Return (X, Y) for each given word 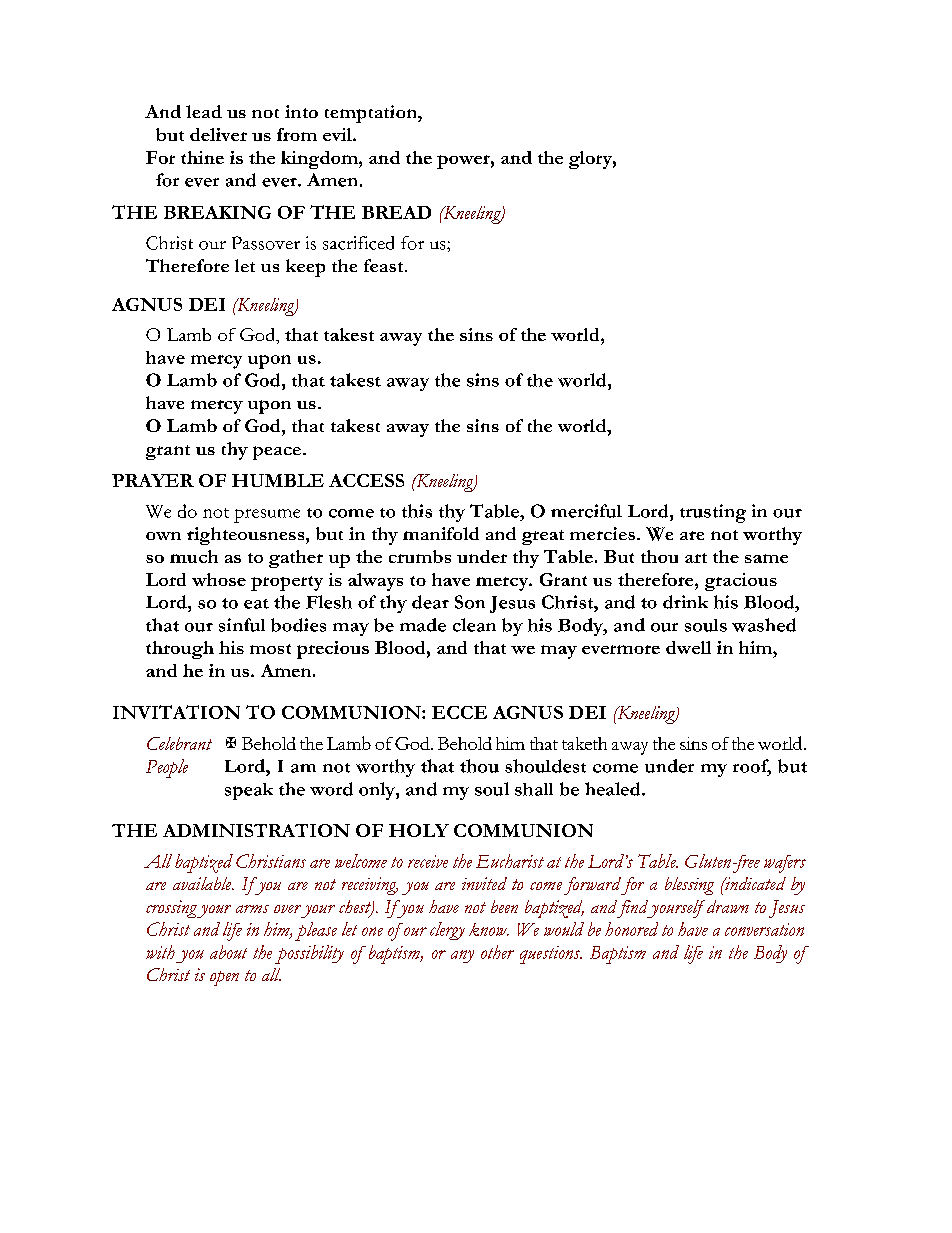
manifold (441, 533)
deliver (218, 134)
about (228, 952)
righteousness (247, 536)
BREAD (396, 212)
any (462, 956)
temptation (372, 114)
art (696, 558)
